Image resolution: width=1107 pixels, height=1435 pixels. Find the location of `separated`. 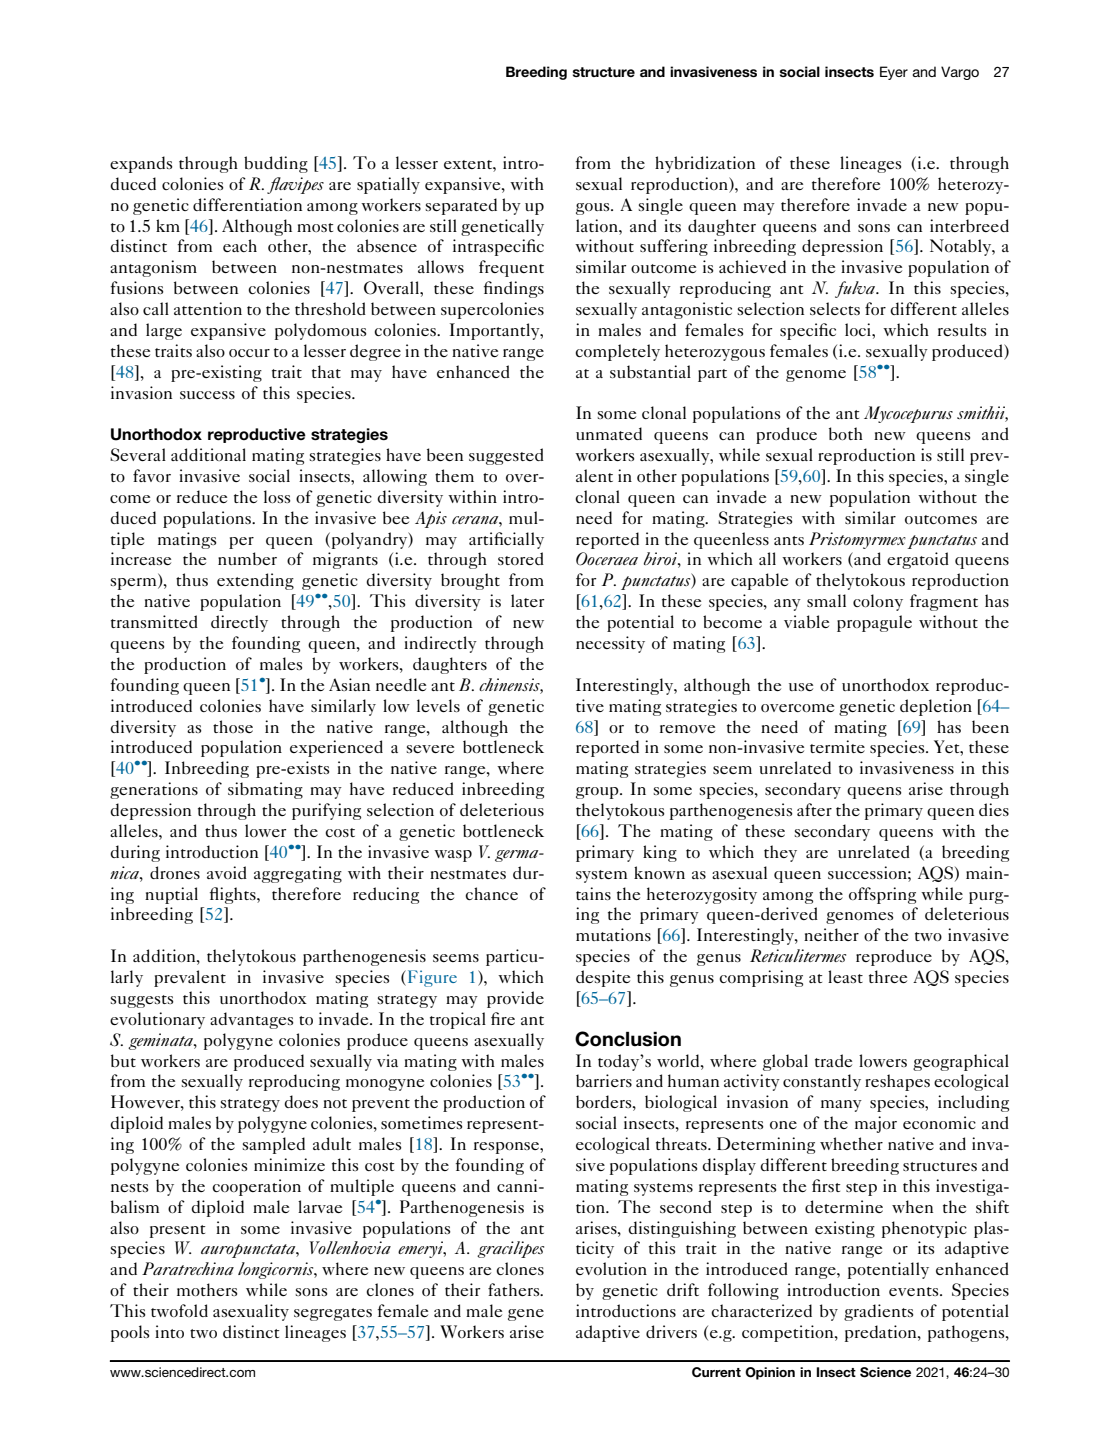

separated is located at coordinates (461, 206).
